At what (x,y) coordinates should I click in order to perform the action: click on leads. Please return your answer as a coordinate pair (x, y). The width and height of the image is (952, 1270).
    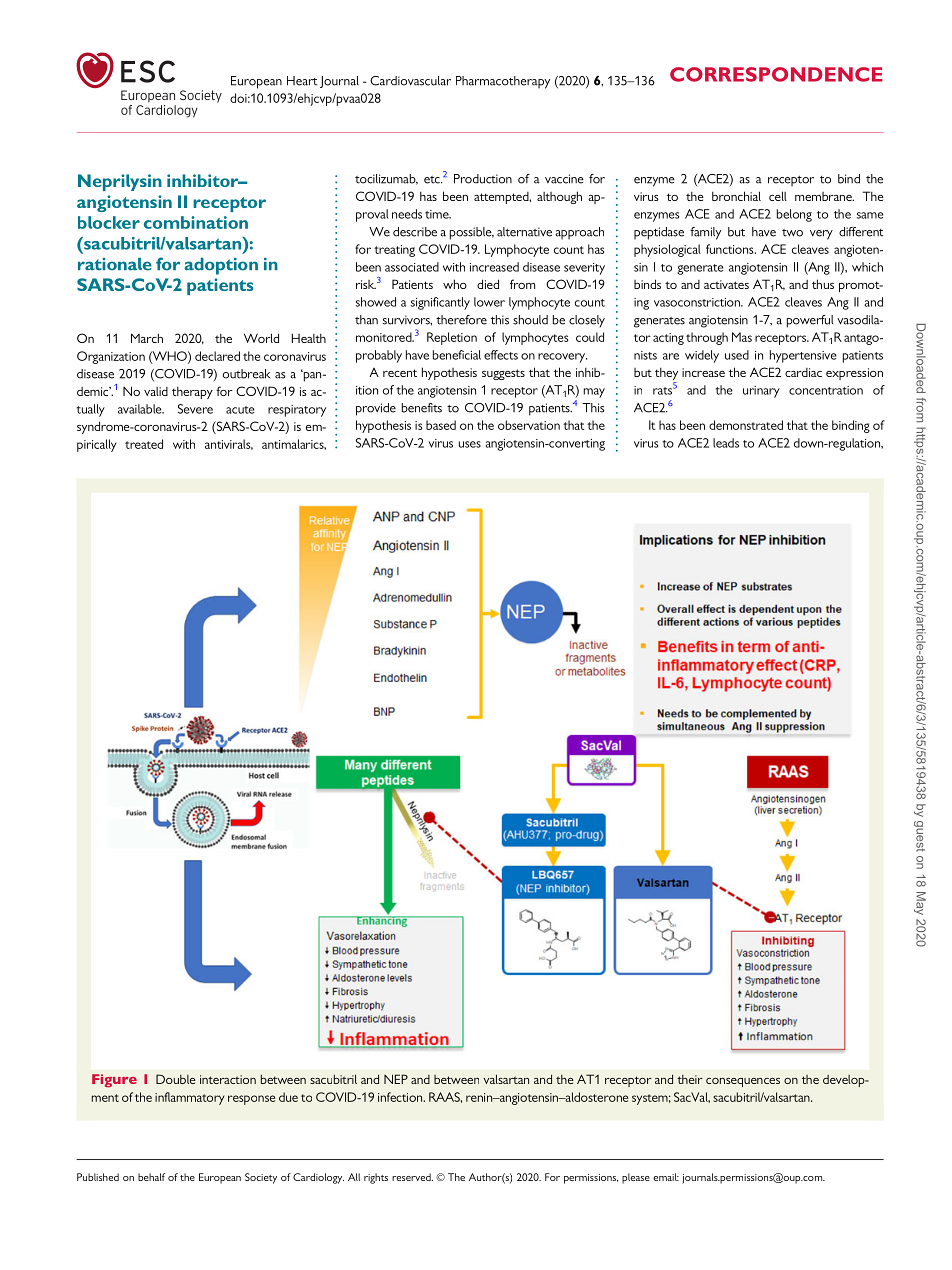
    Looking at the image, I should click on (726, 443).
